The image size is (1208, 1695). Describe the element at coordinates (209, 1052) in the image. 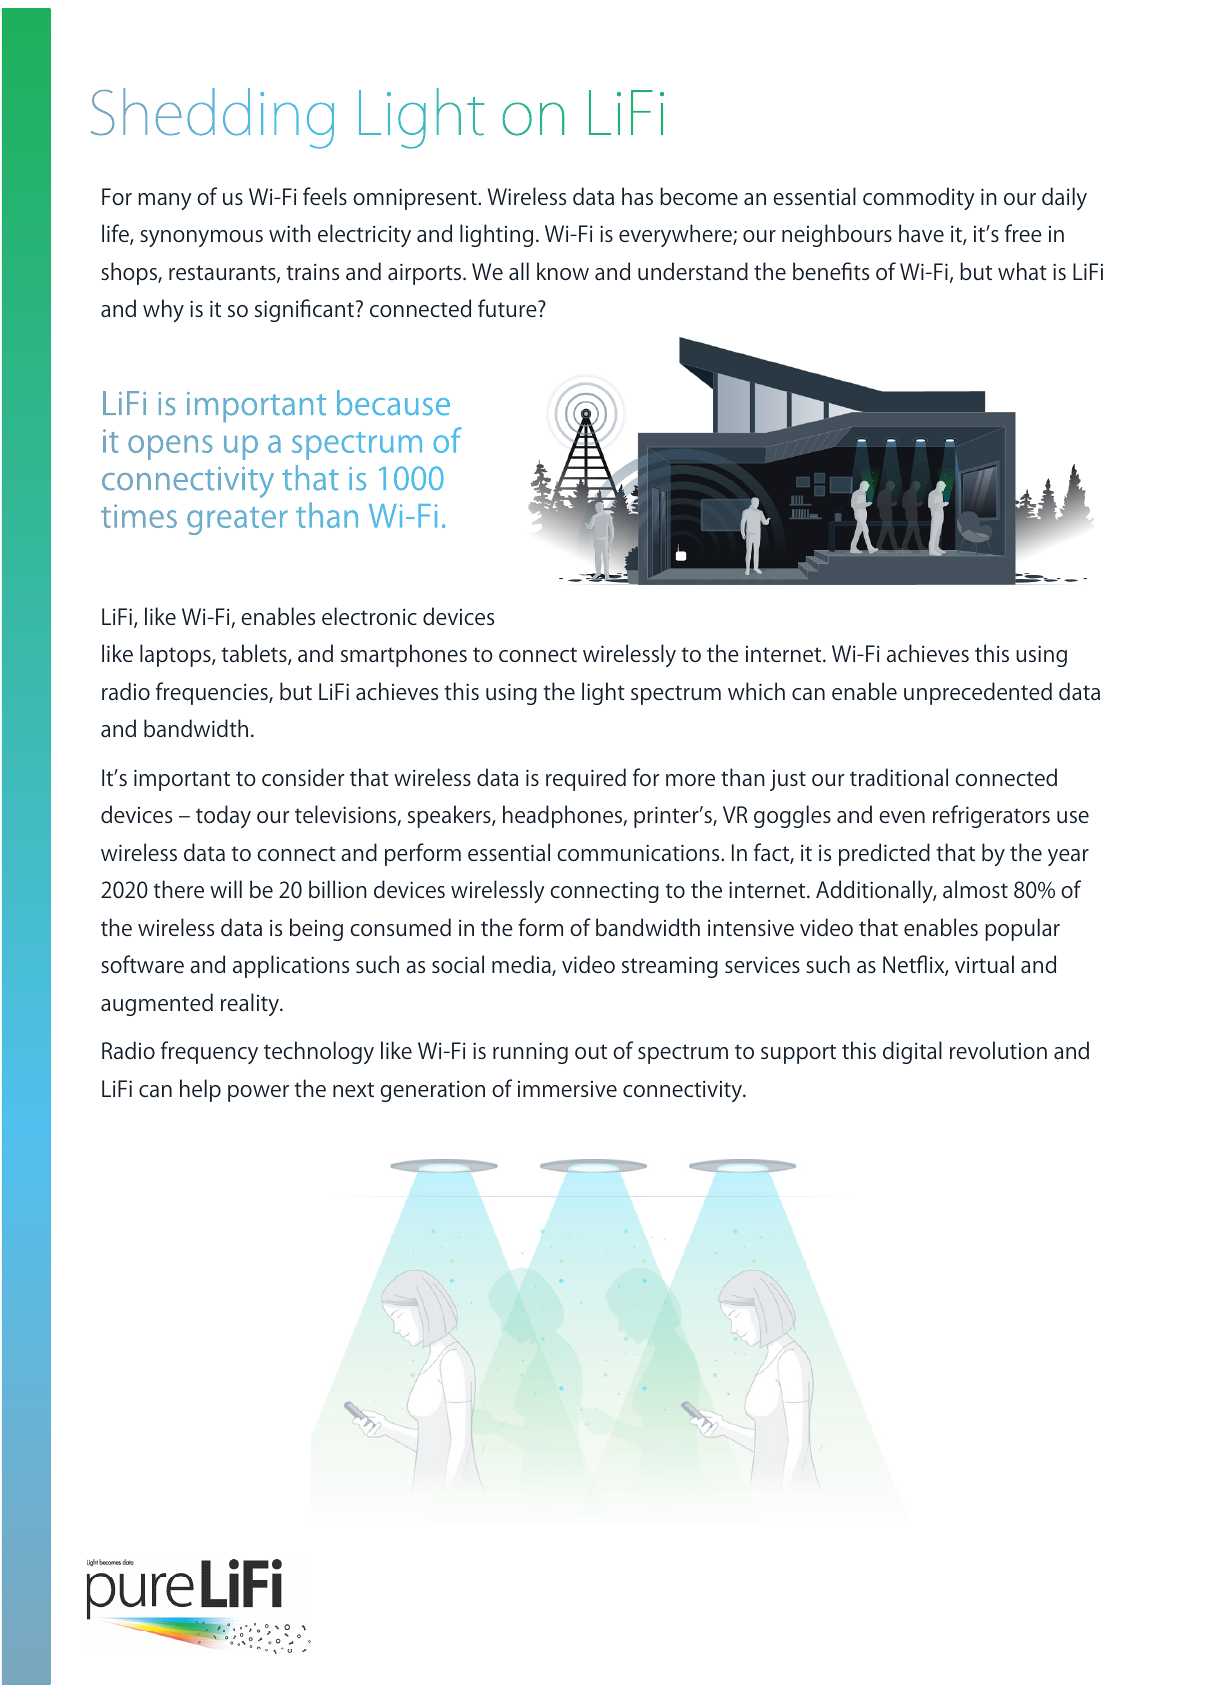

I see `frequency` at that location.
